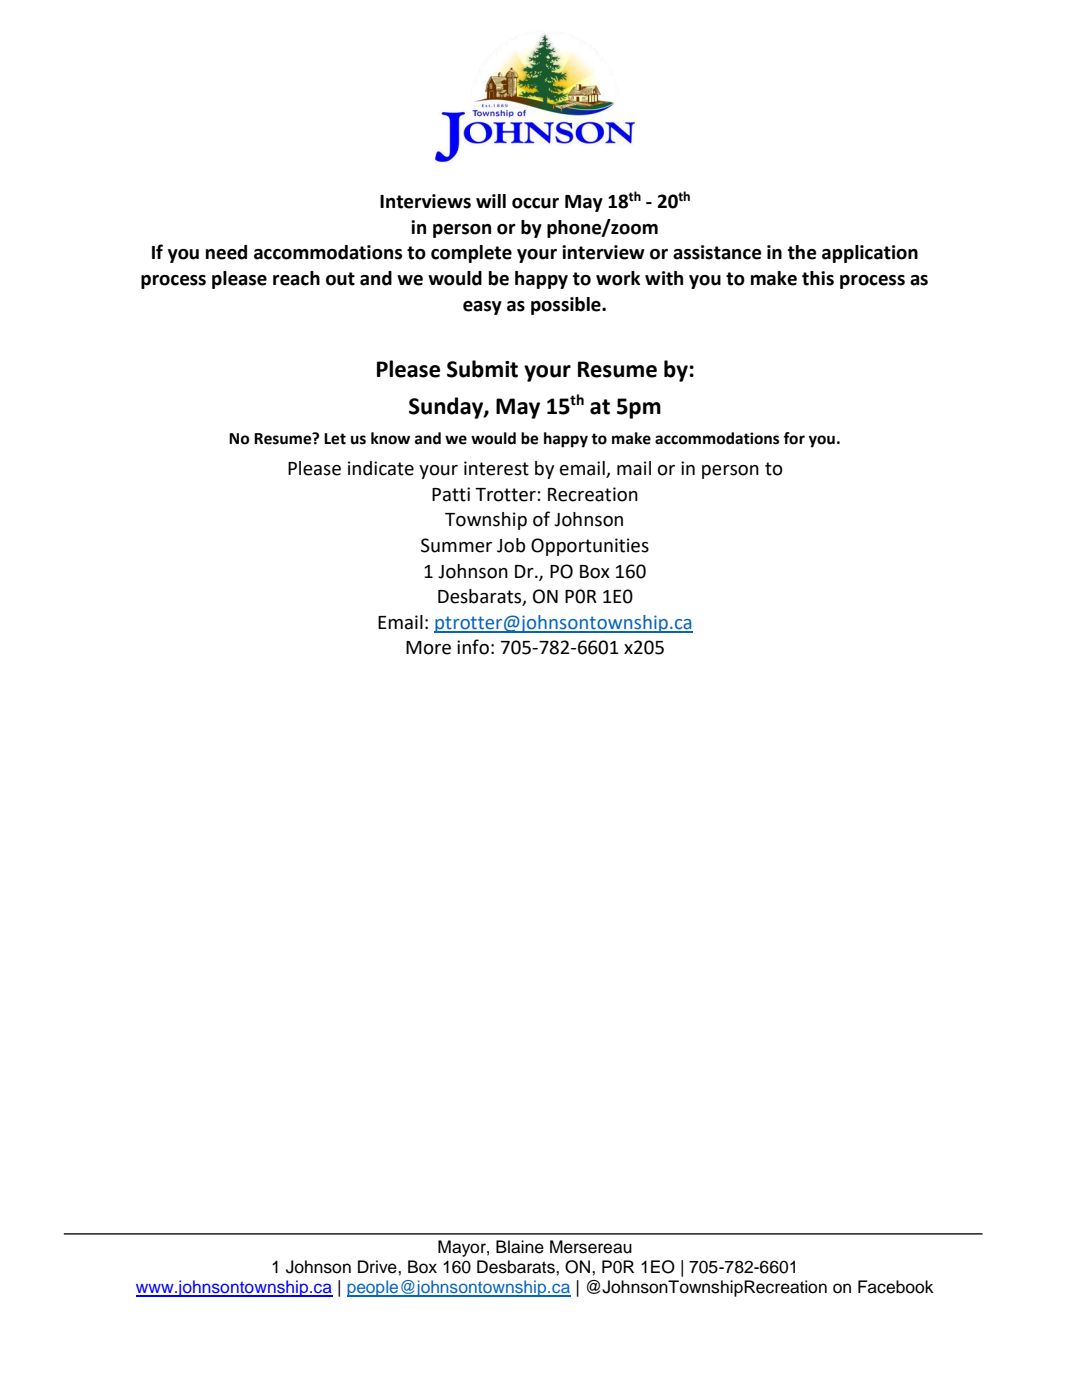 This document has height=1384, width=1070. Describe the element at coordinates (381, 468) in the document. I see `indicate` at that location.
